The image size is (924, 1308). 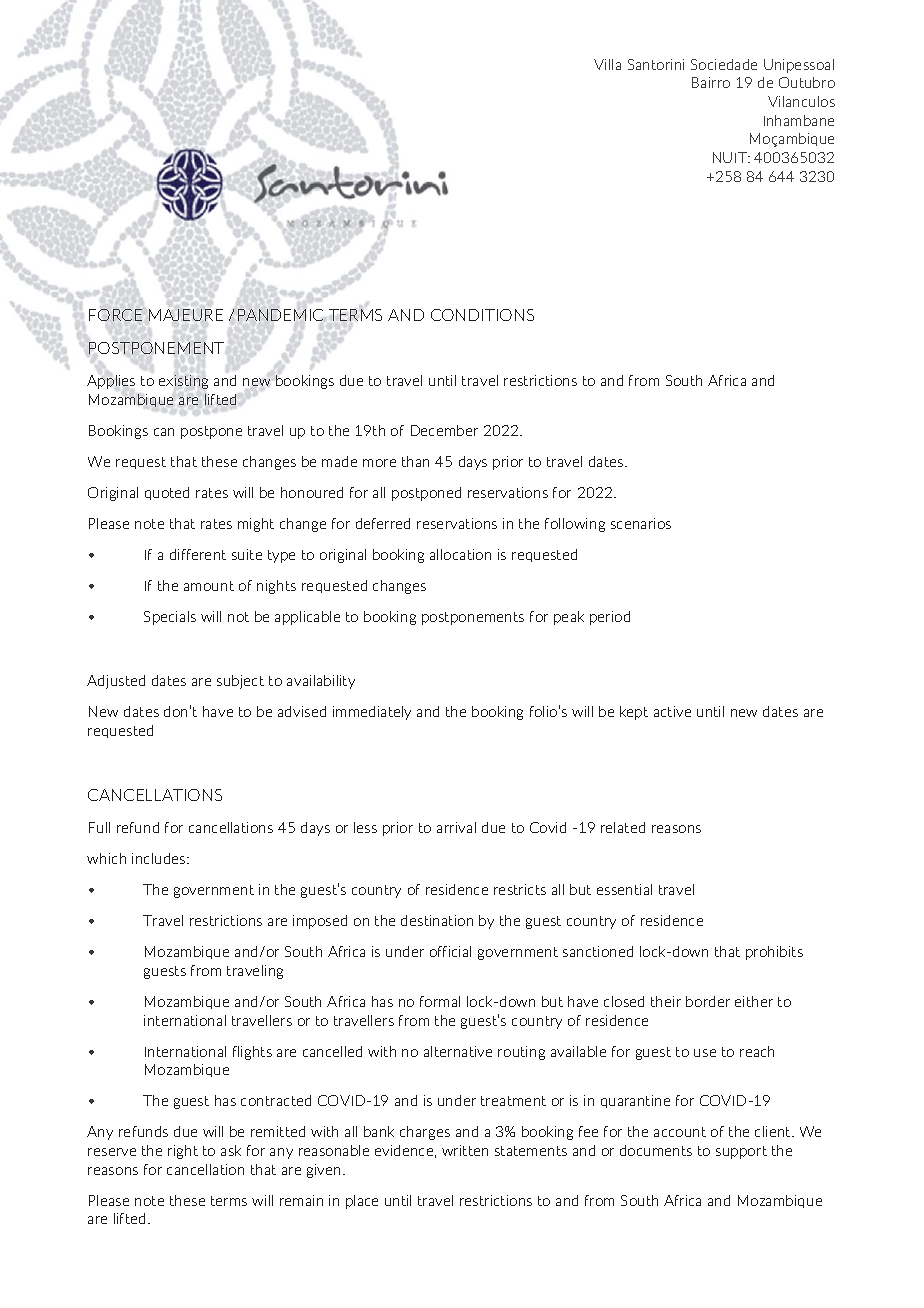 What do you see at coordinates (115, 315) in the document?
I see `FORCE` at bounding box center [115, 315].
